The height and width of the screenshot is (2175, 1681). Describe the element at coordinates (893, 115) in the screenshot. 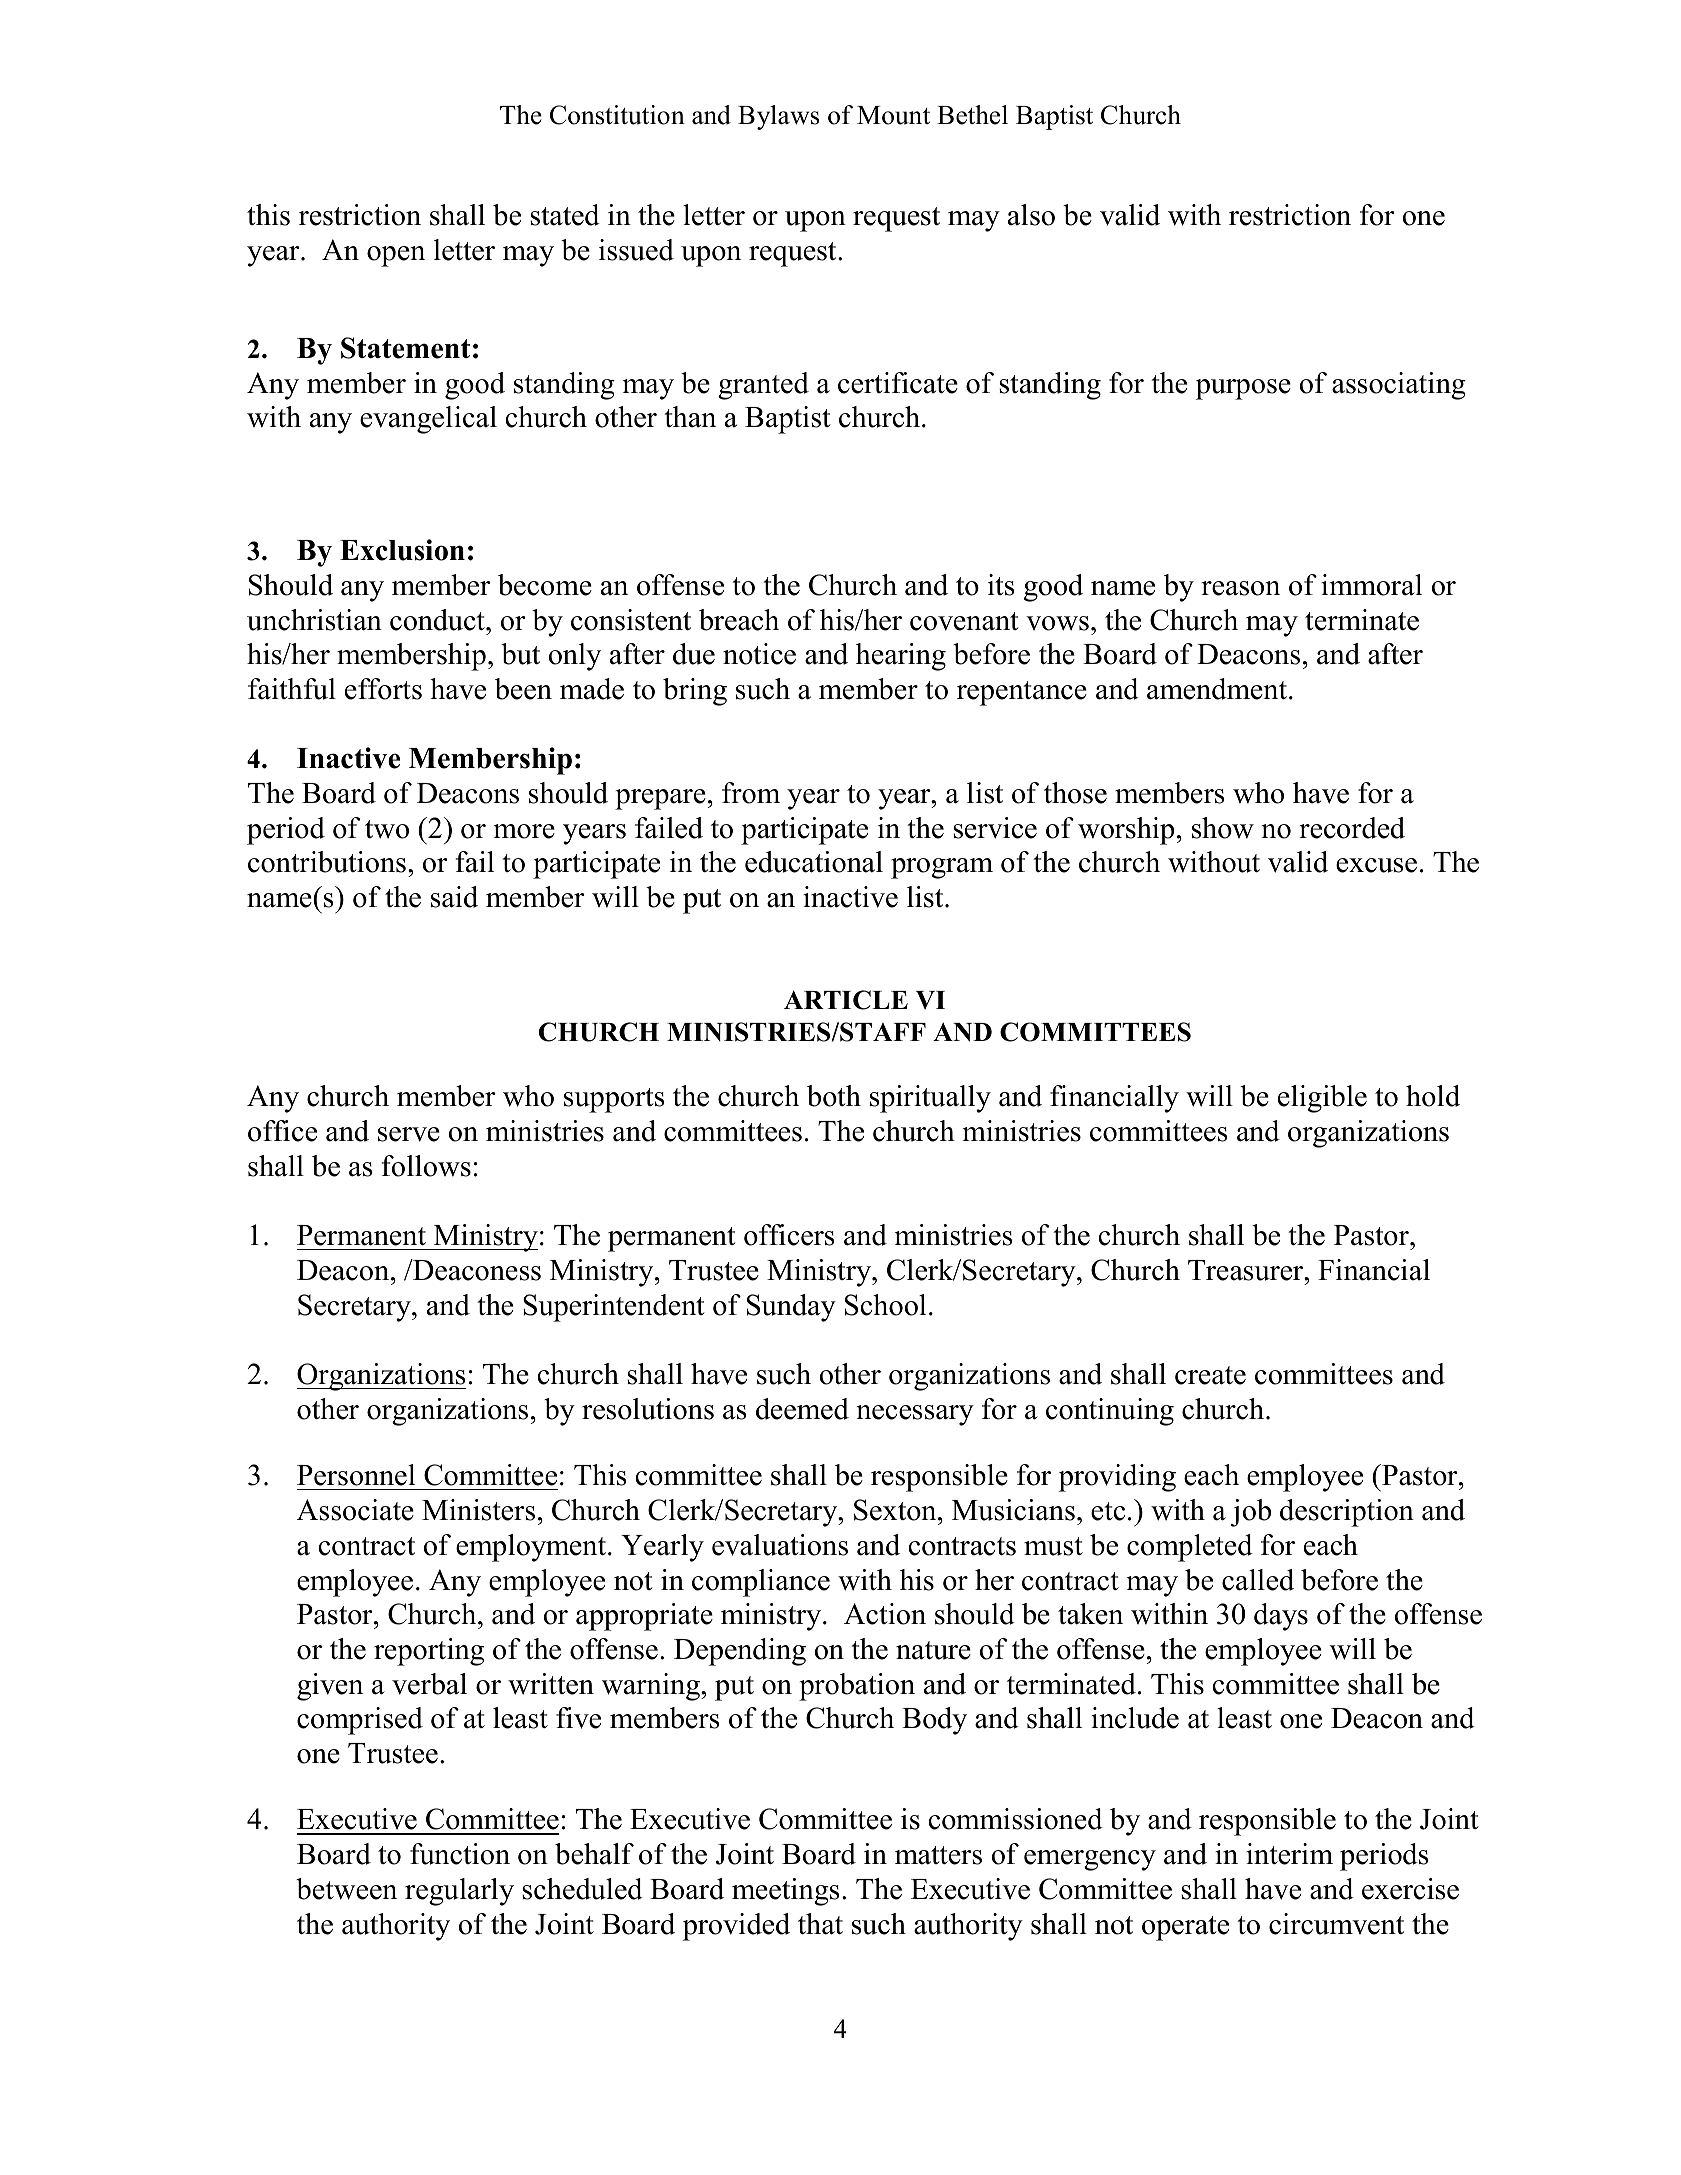

I see `Mount` at that location.
